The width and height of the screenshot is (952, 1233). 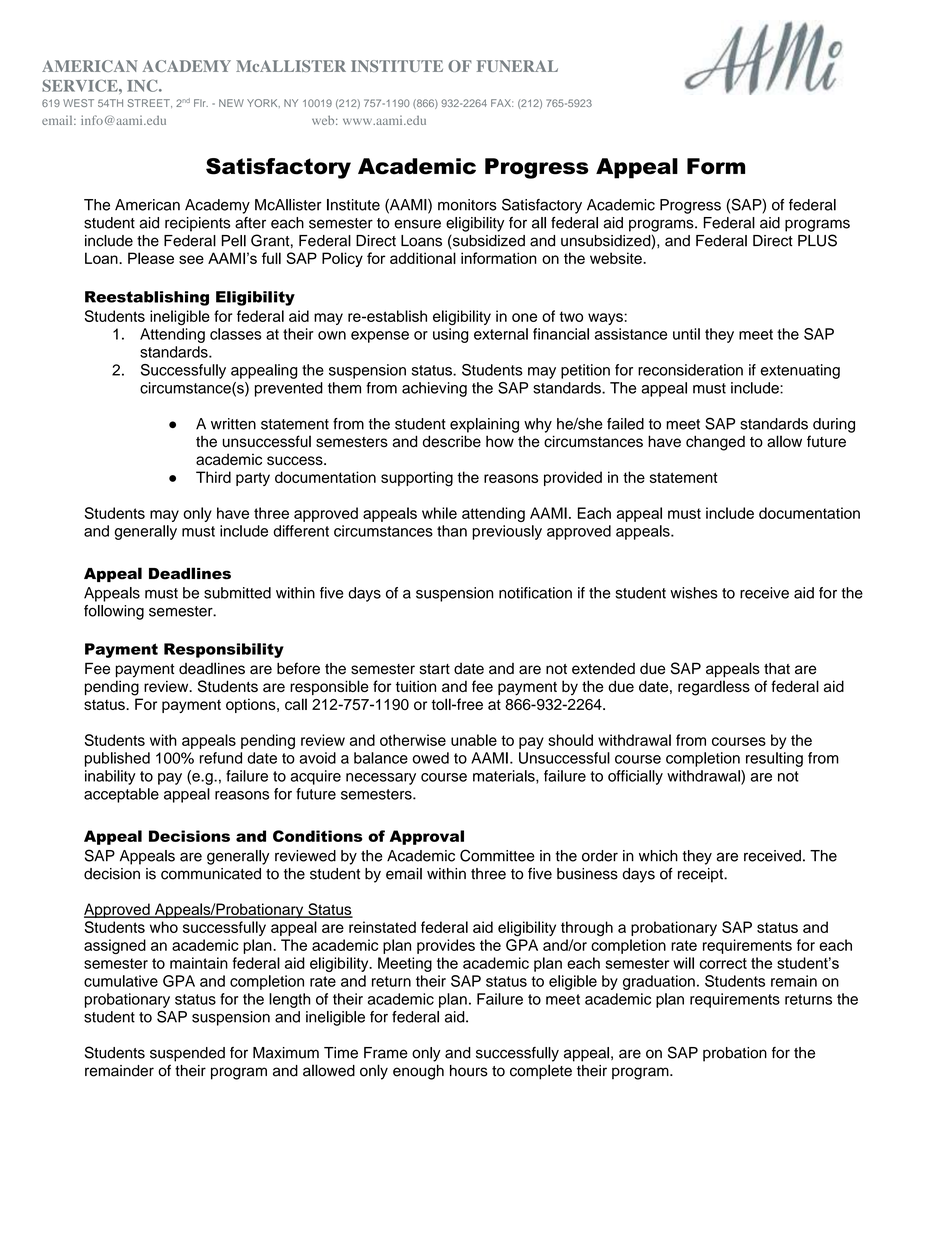 I want to click on explaining, so click(x=484, y=425).
